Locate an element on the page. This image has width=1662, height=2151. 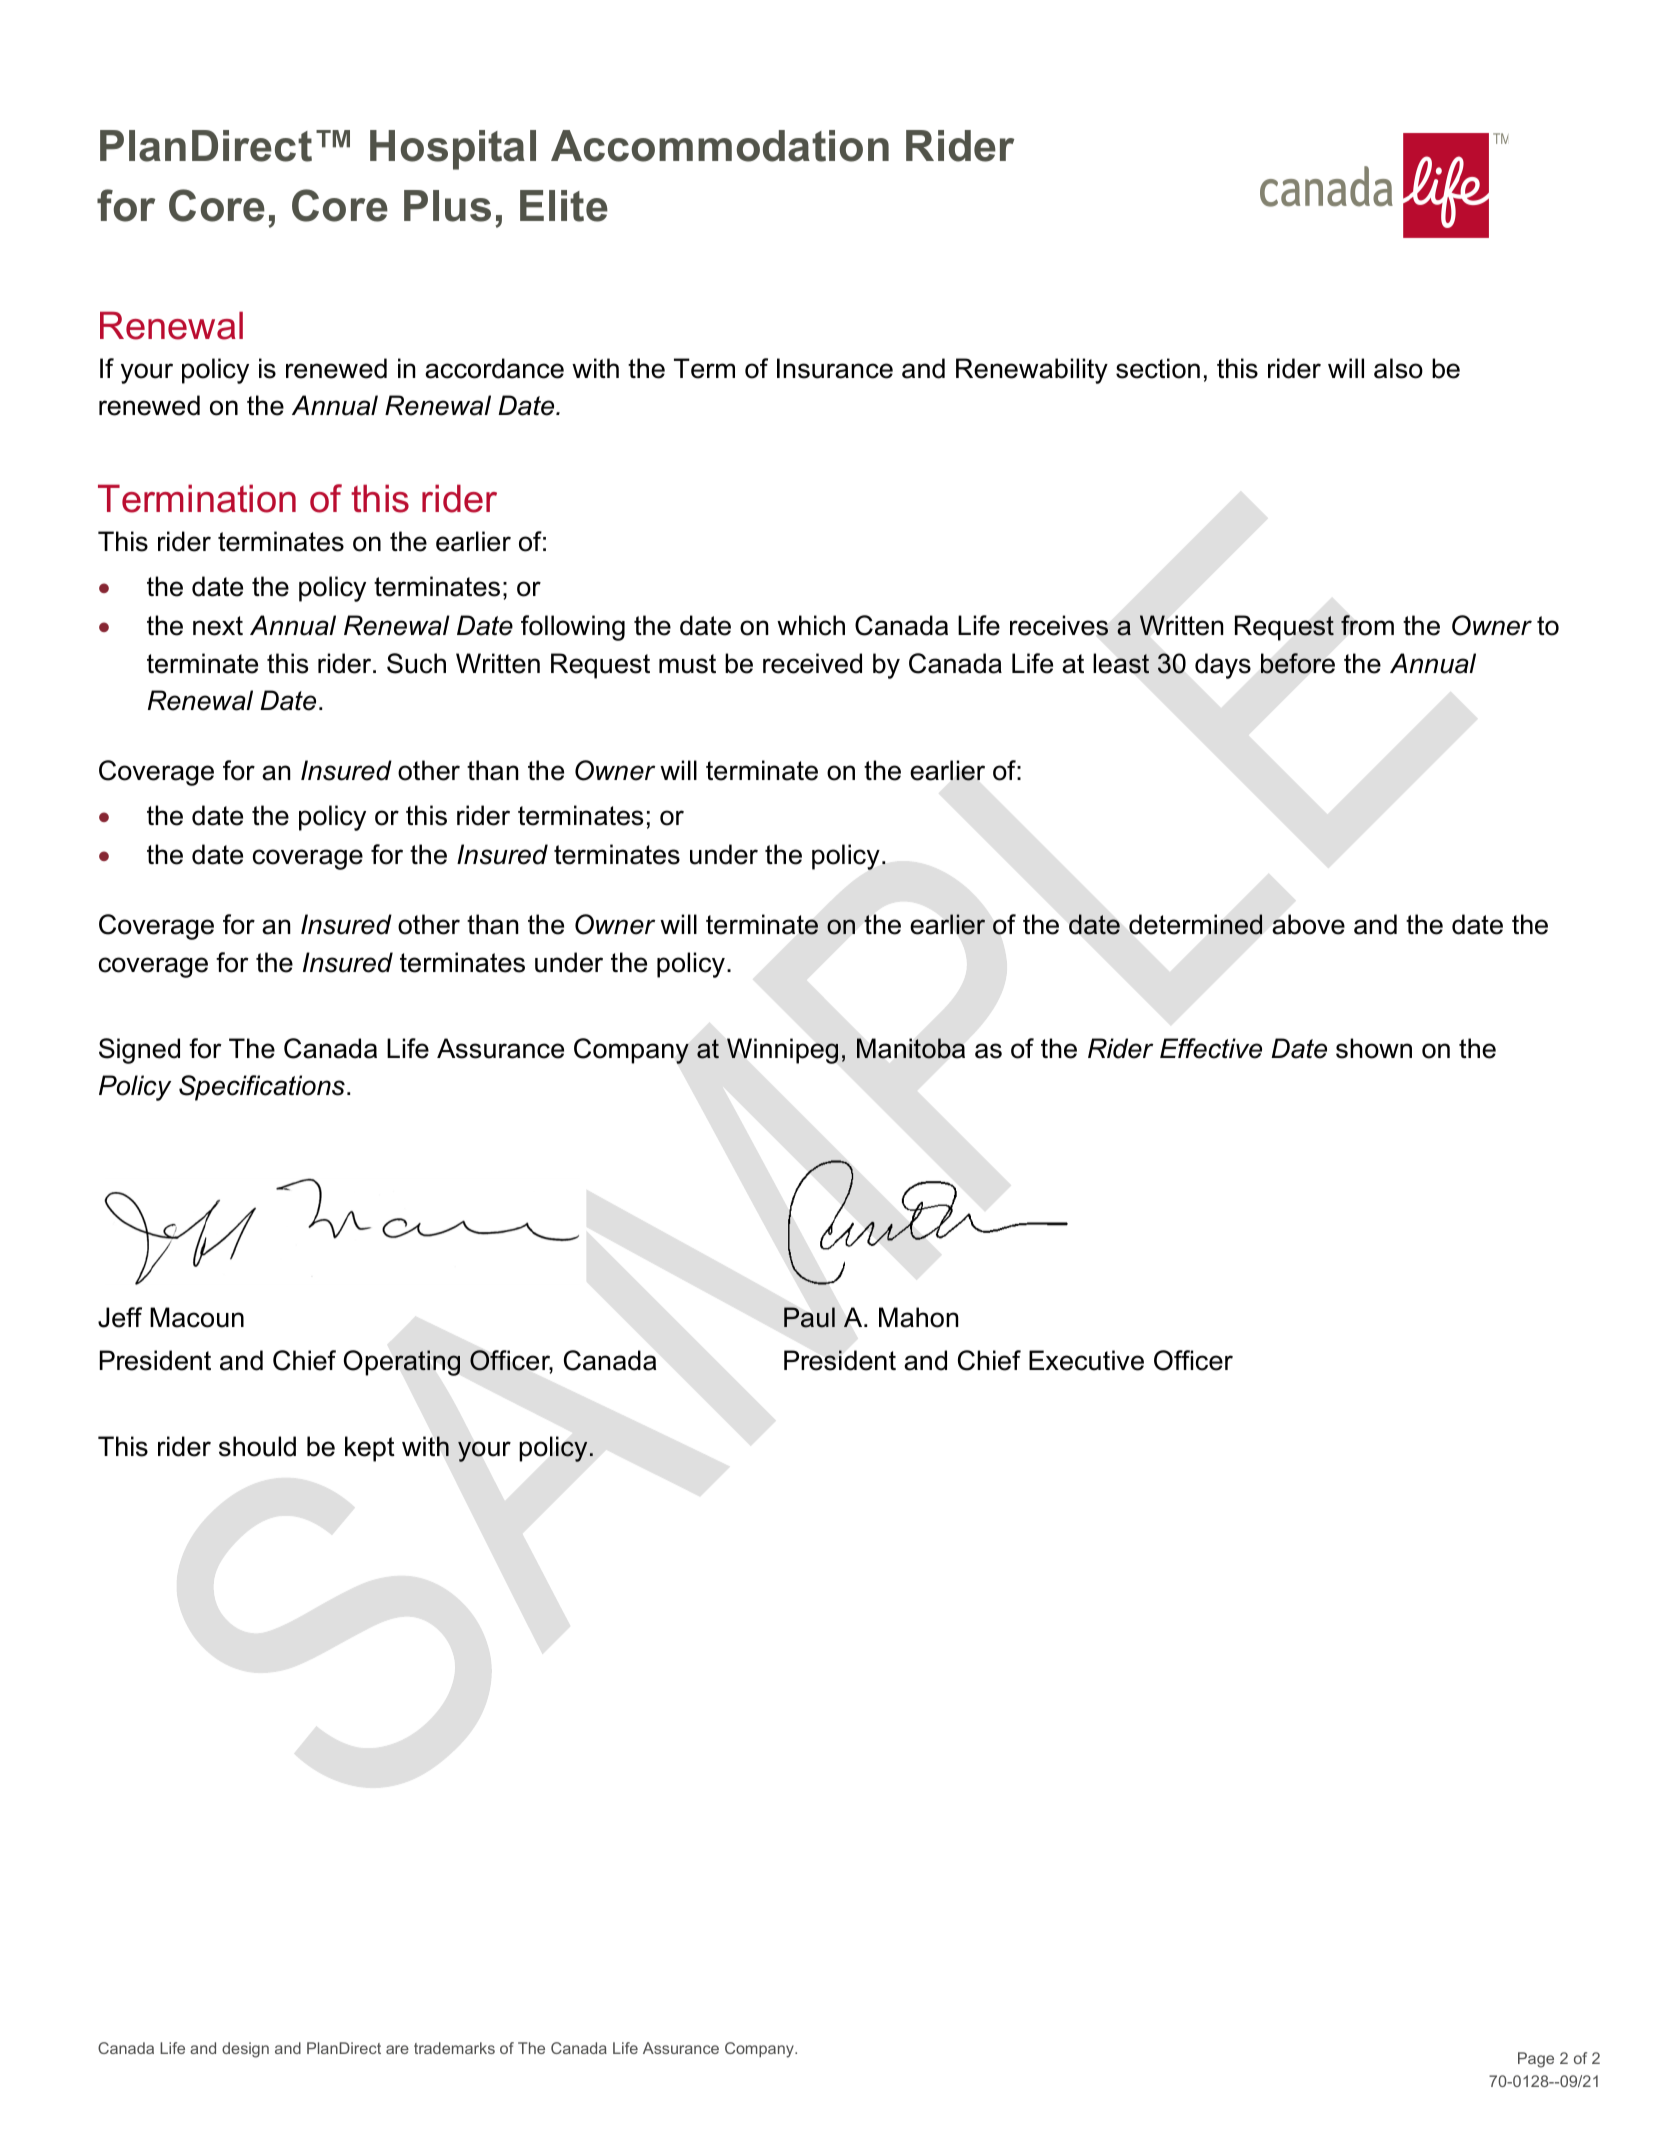
Winnipeg is located at coordinates (782, 1051).
